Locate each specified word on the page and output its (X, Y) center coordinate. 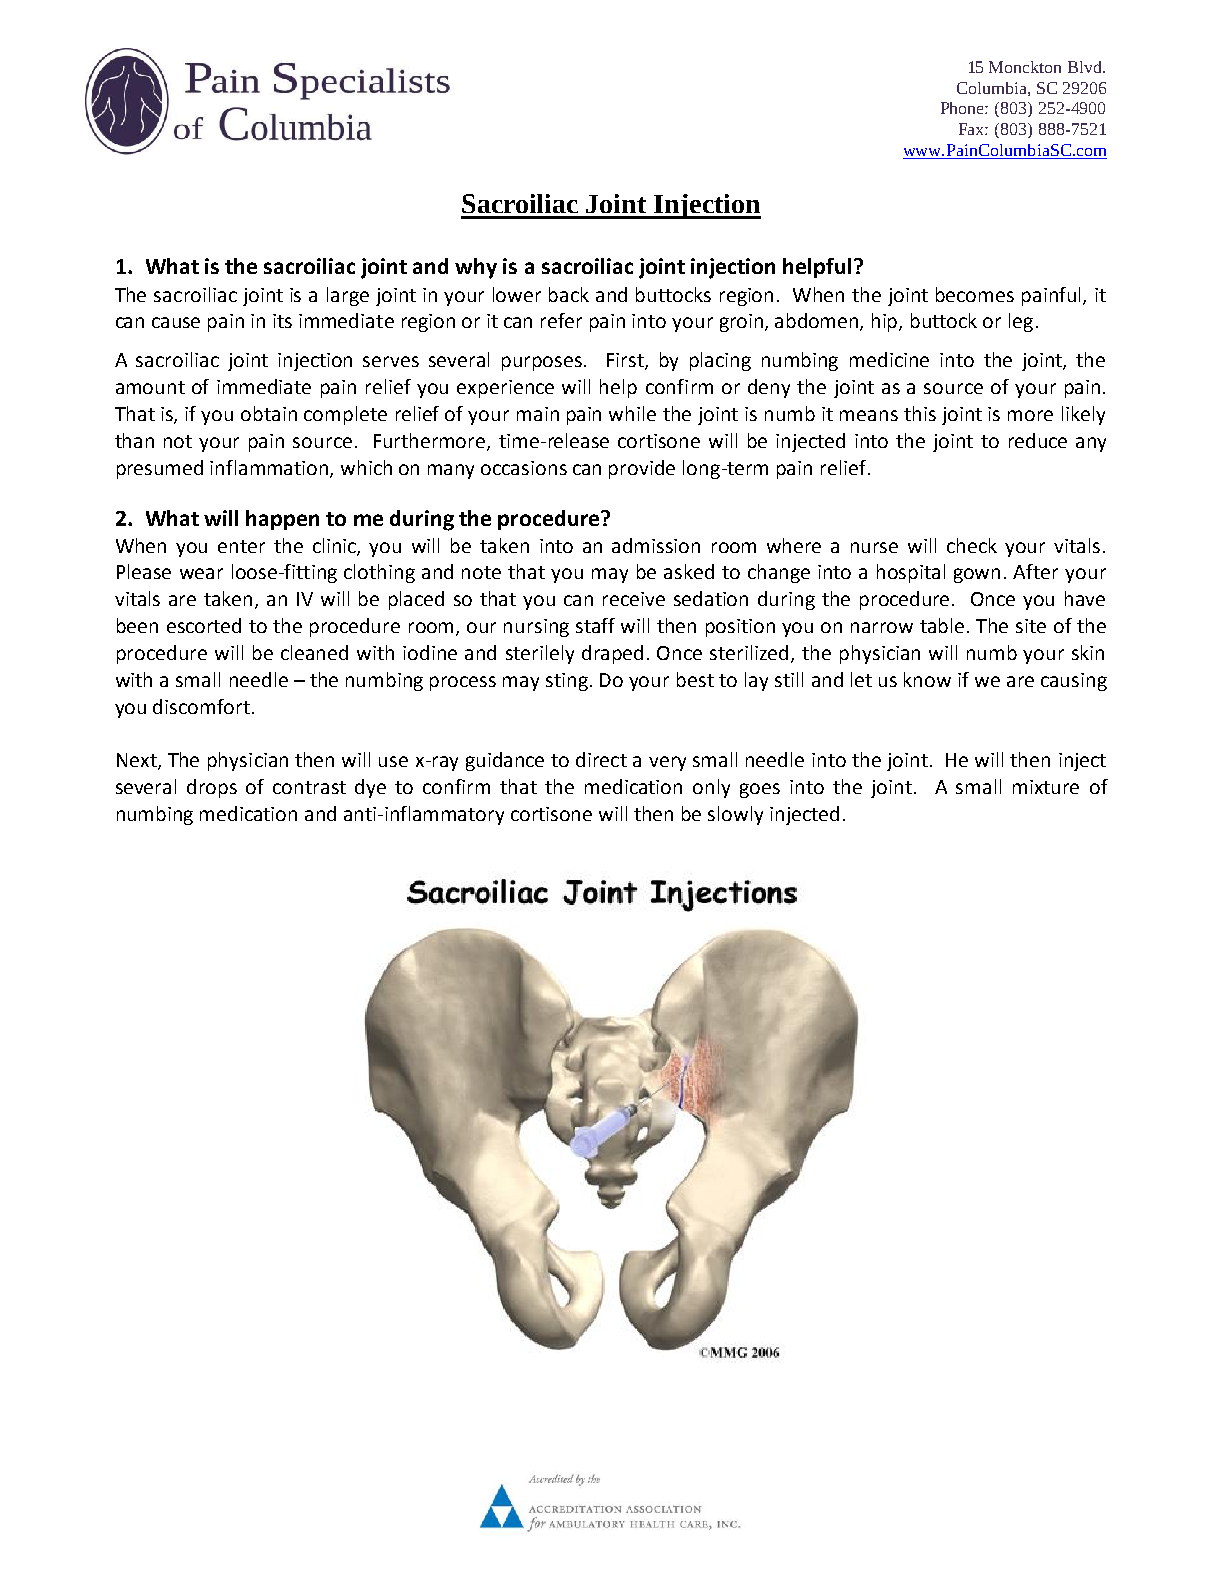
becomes (975, 294)
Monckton (1025, 67)
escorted (204, 625)
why (476, 268)
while (632, 413)
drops (212, 788)
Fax (973, 129)
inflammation (270, 468)
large (348, 296)
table (942, 625)
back (569, 294)
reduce (1038, 440)
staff (595, 625)
